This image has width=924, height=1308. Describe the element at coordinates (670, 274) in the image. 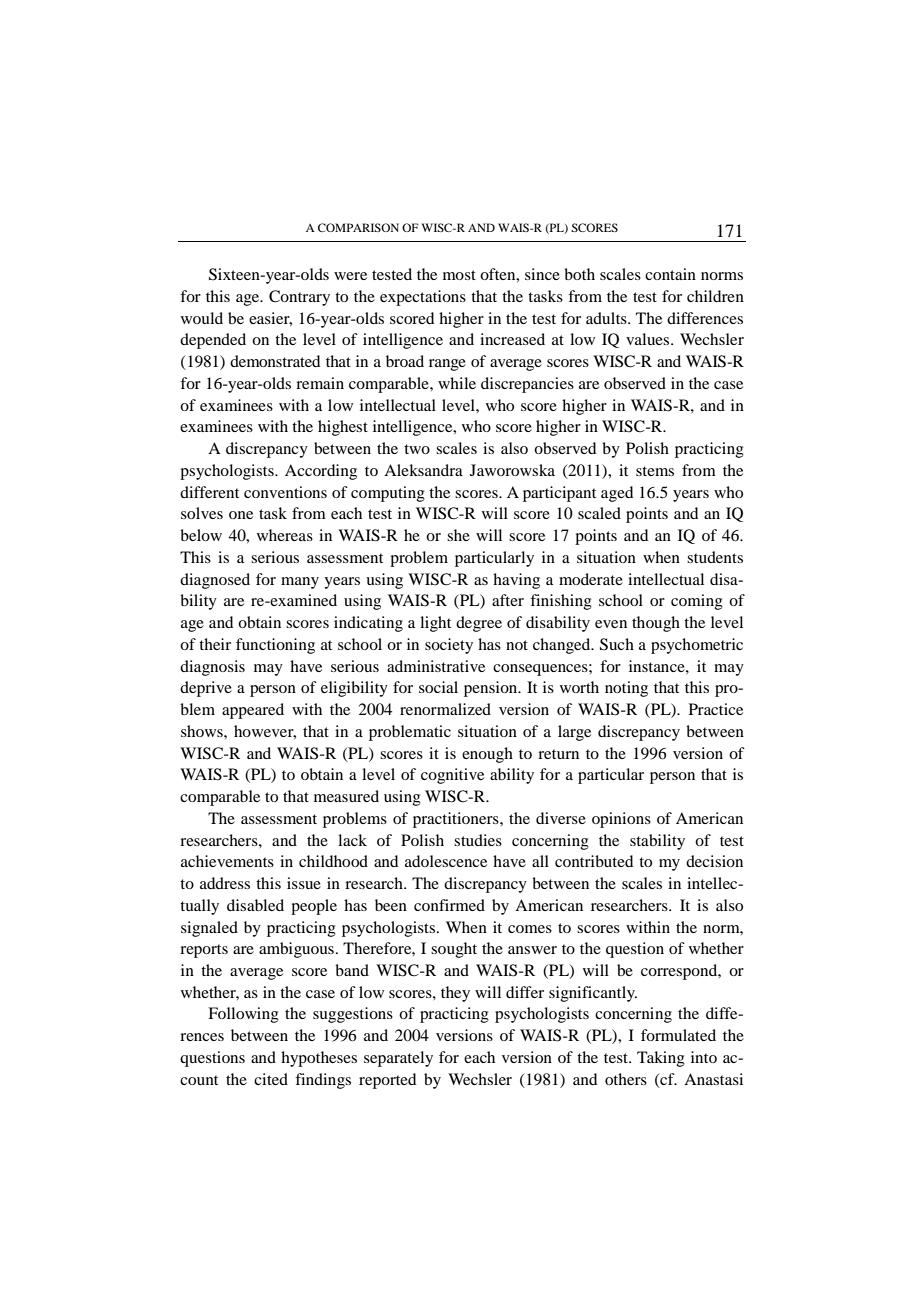

I see `contain` at that location.
